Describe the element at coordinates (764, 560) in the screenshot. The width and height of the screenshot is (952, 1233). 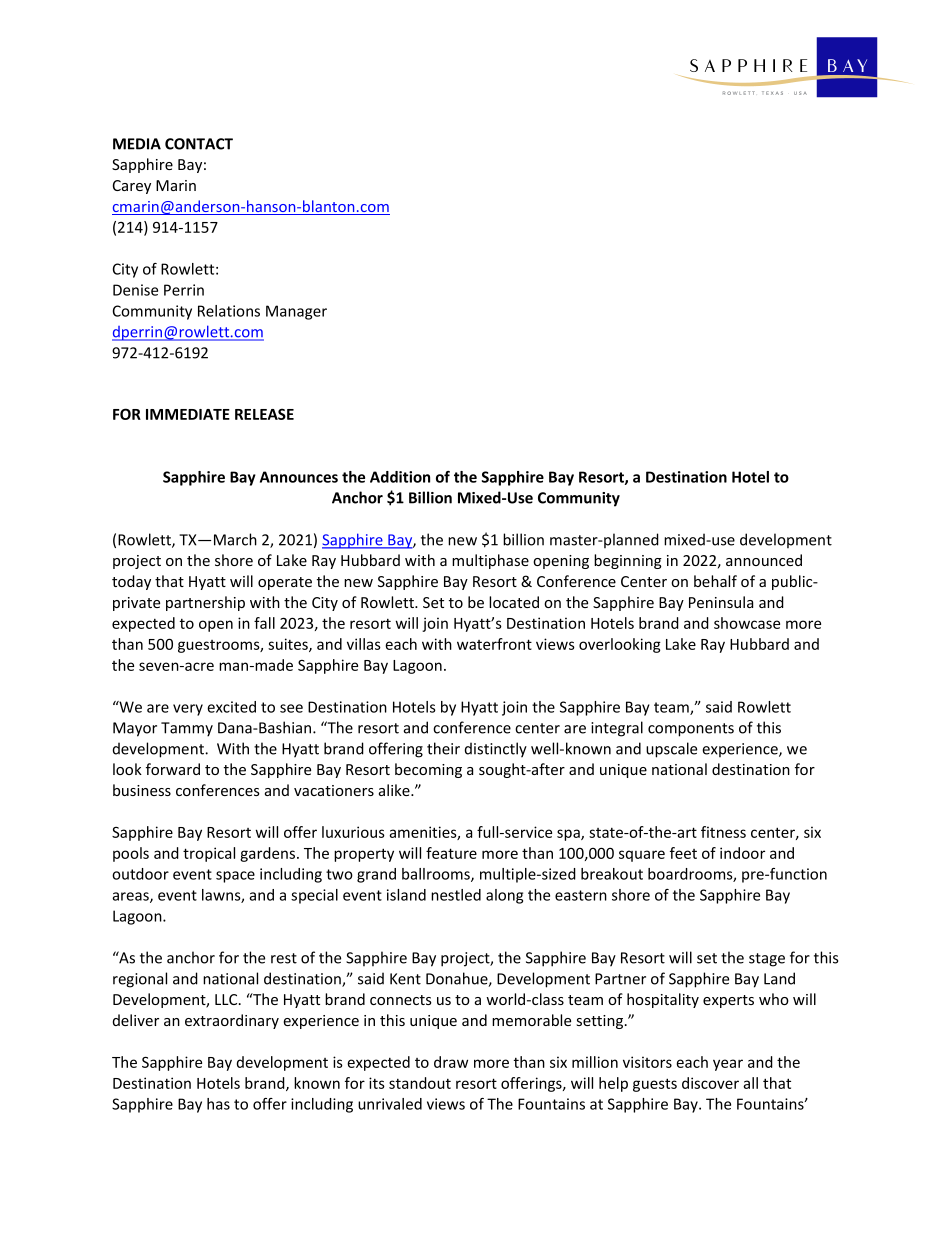
I see `announced` at that location.
